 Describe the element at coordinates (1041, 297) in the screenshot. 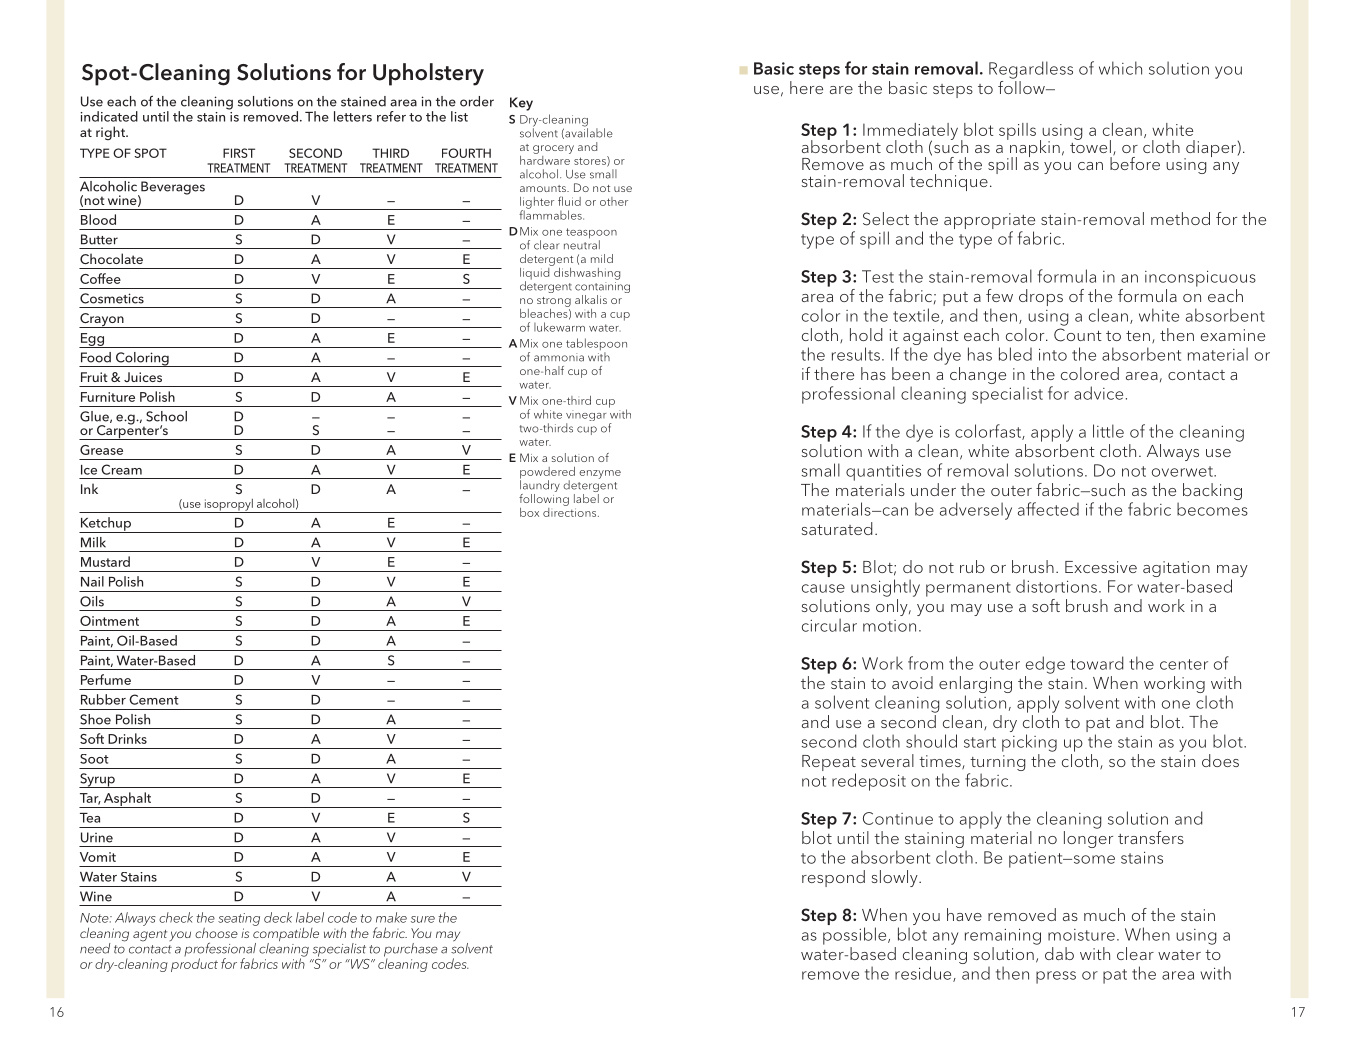

I see `drops` at that location.
